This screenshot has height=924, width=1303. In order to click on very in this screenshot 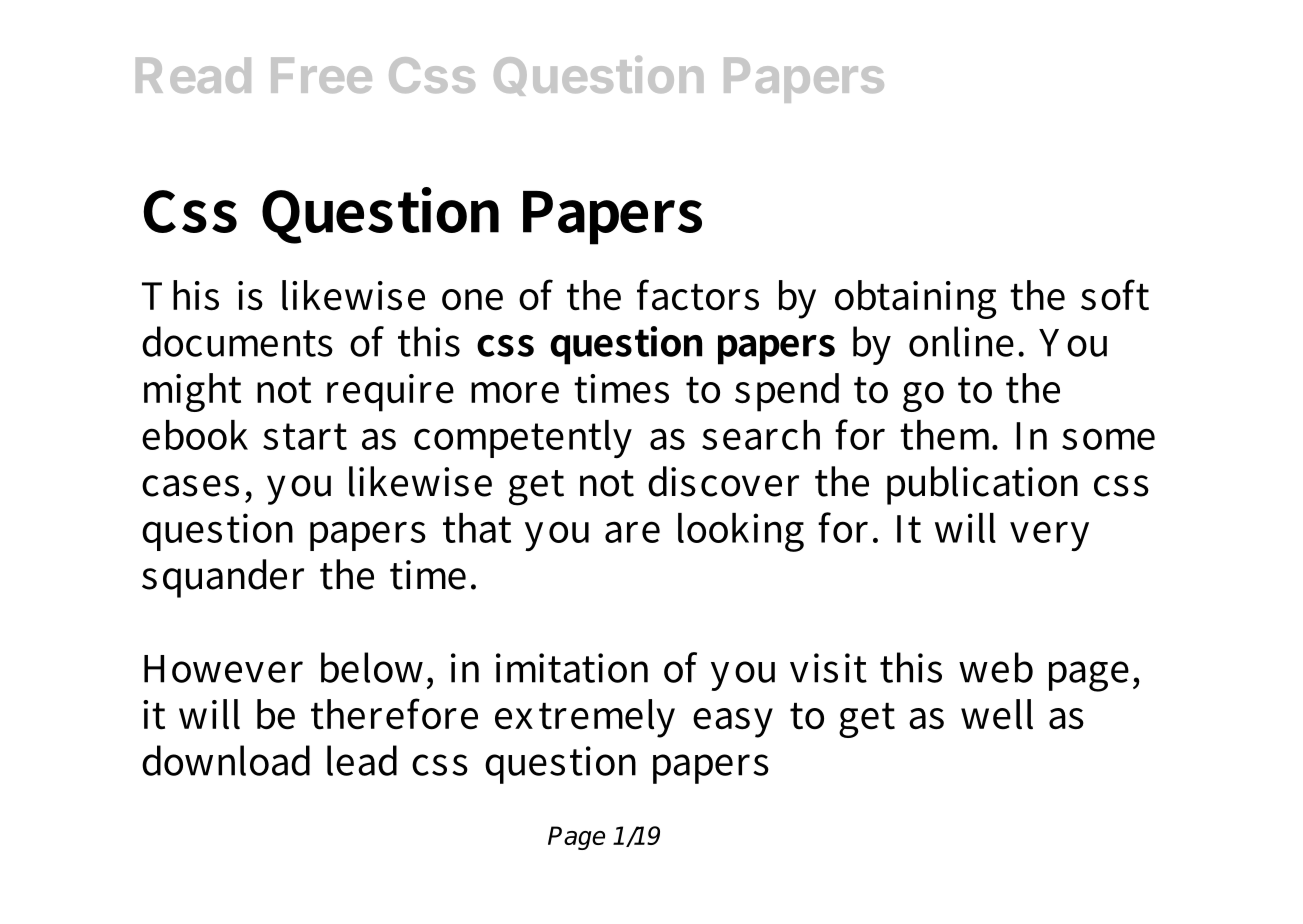, I will do `click(1049, 536)`.
